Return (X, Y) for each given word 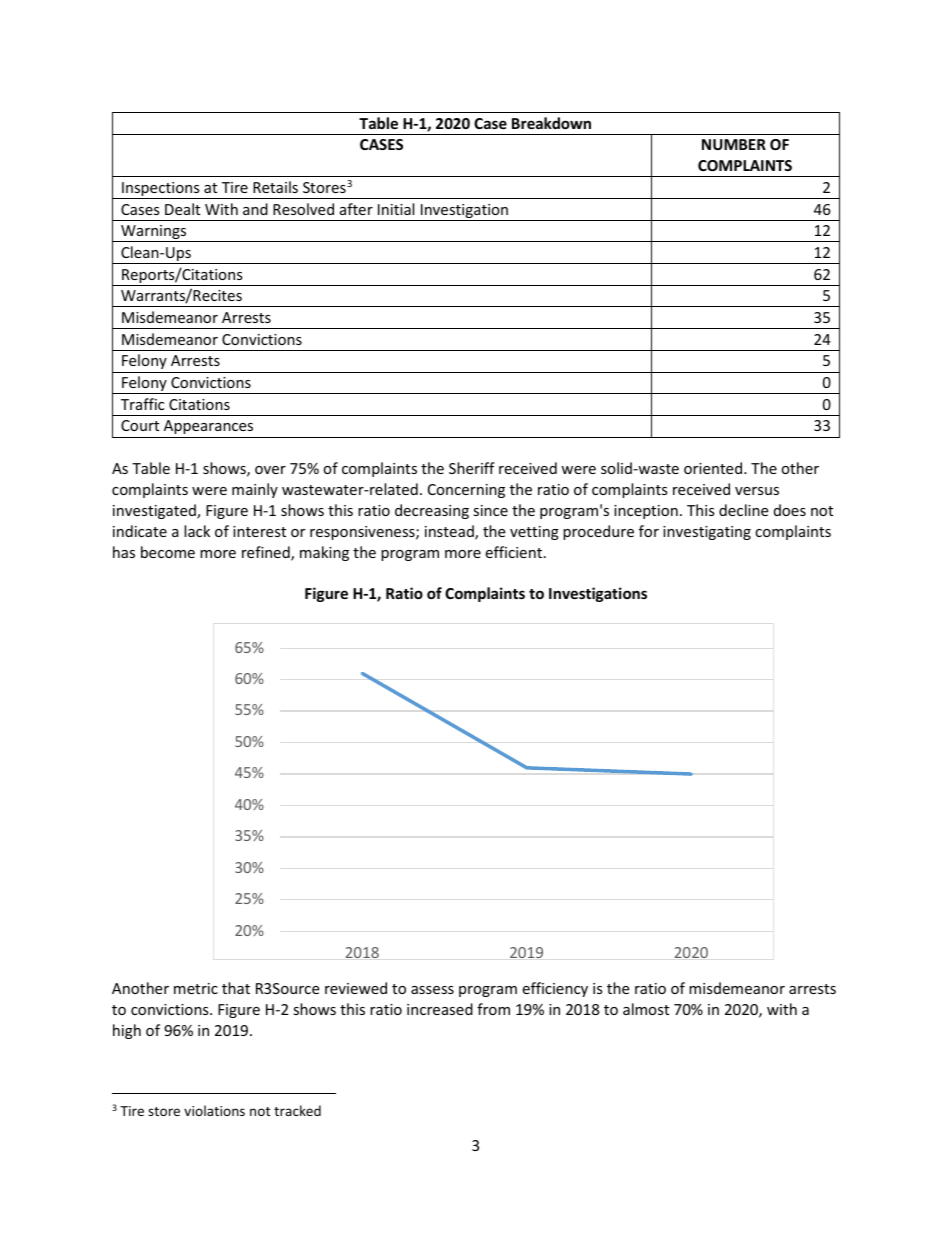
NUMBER (734, 144)
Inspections (161, 190)
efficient (513, 552)
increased (440, 1009)
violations (214, 1110)
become (168, 552)
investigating (707, 533)
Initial (396, 209)
